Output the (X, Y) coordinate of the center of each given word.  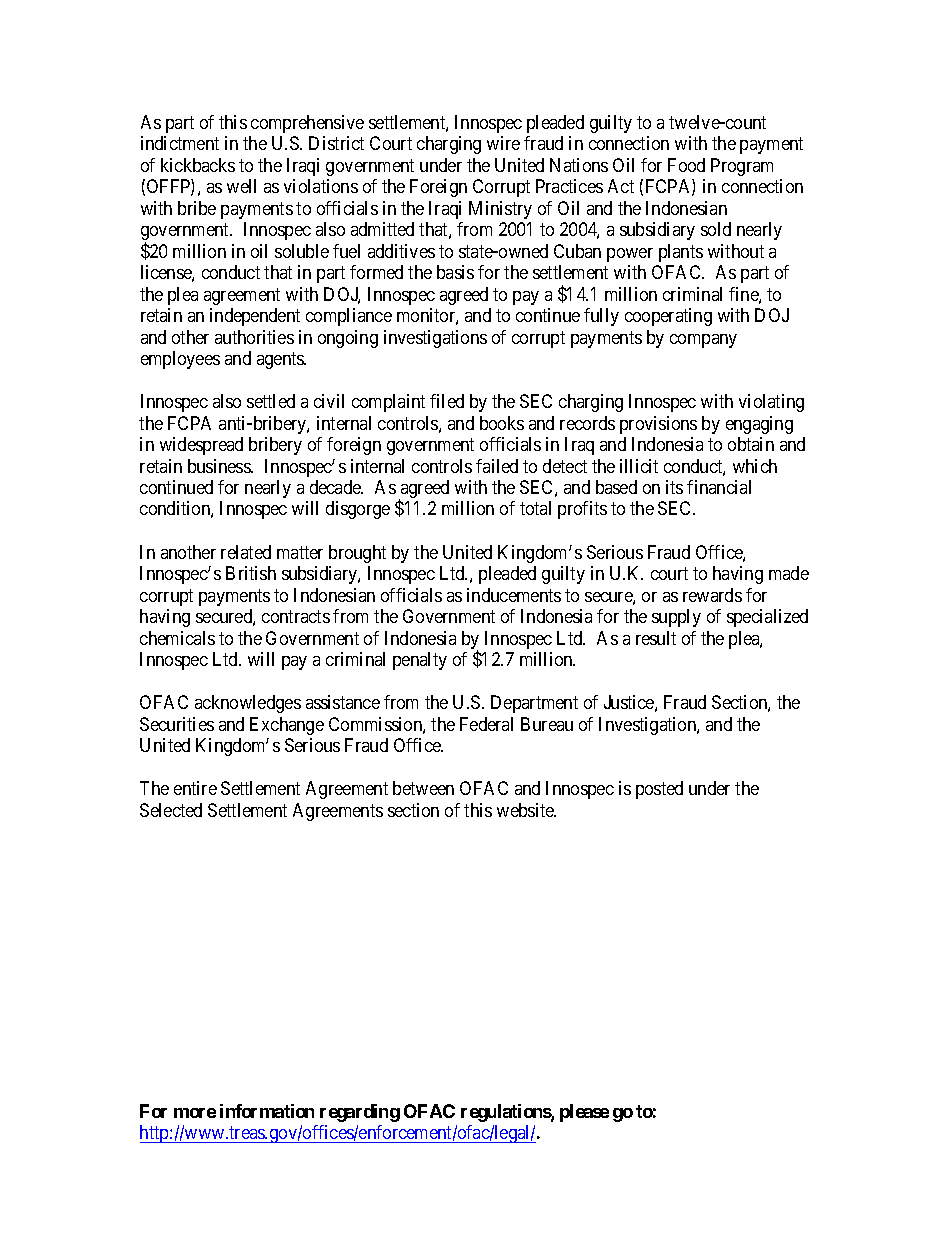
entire (195, 788)
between (423, 788)
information (267, 1111)
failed (497, 466)
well (241, 186)
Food (686, 165)
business (220, 466)
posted (659, 790)
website (526, 810)
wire (503, 143)
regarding (360, 1113)
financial (719, 487)
